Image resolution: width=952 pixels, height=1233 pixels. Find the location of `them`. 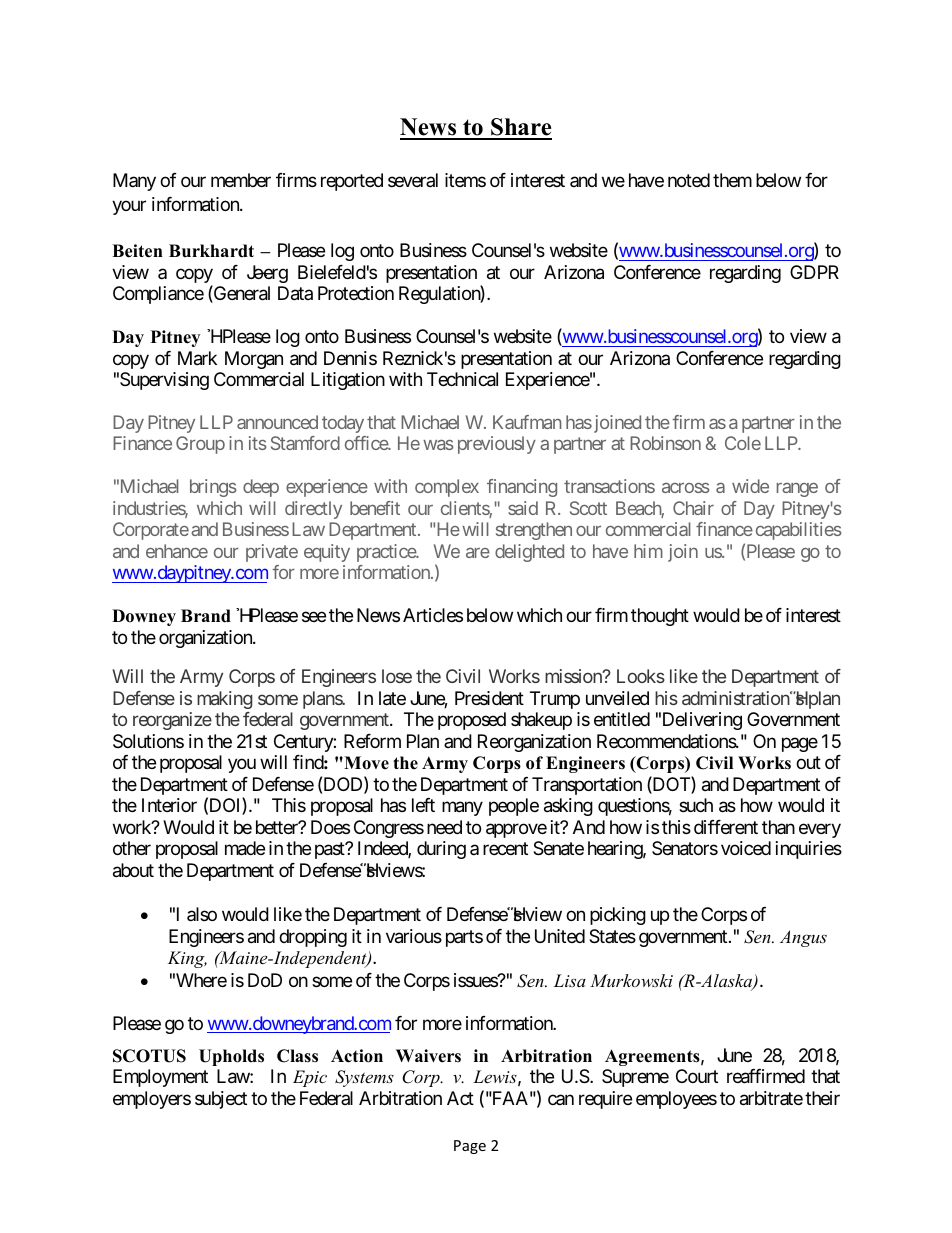

them is located at coordinates (732, 180).
